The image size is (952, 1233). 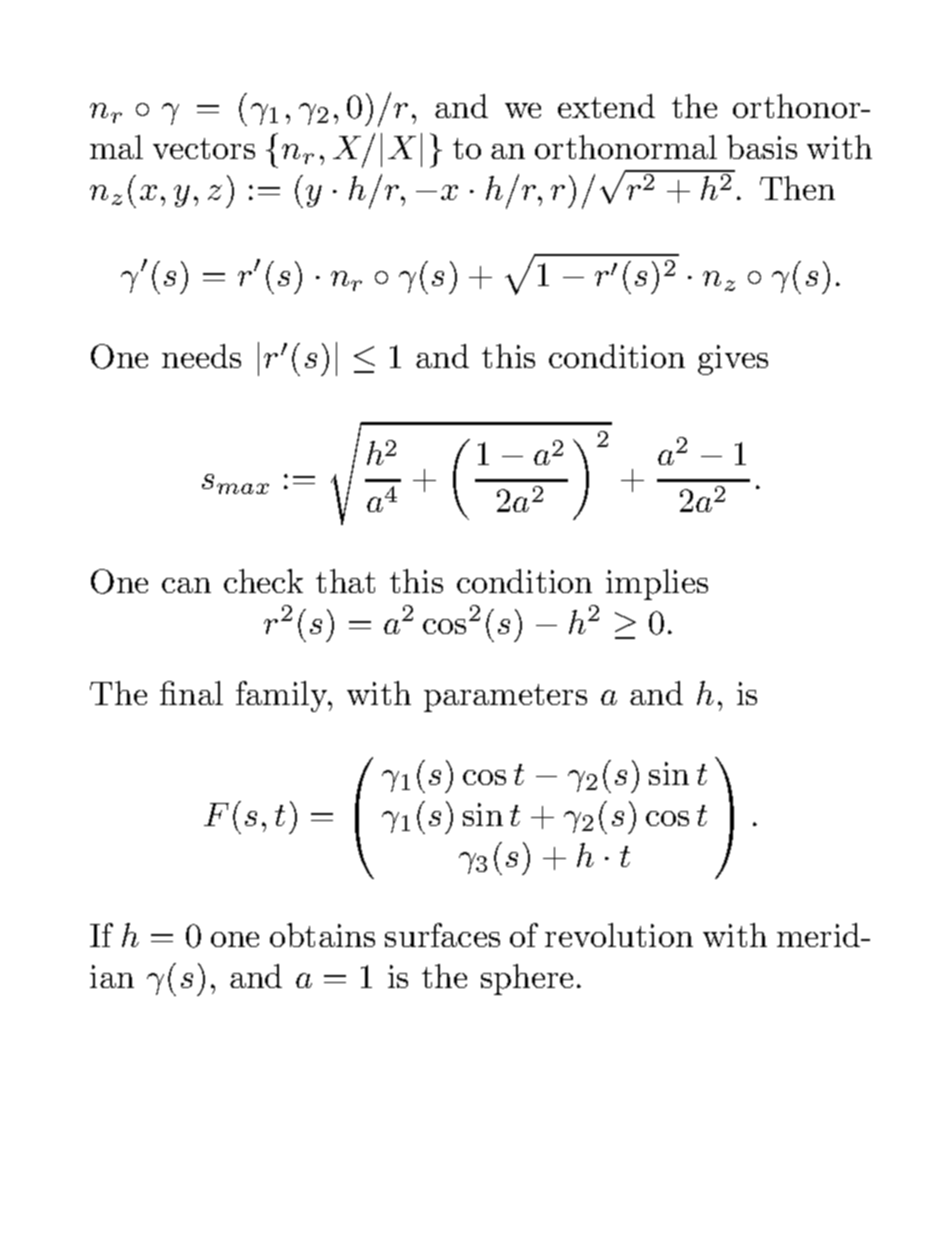 I want to click on gives, so click(x=733, y=360).
